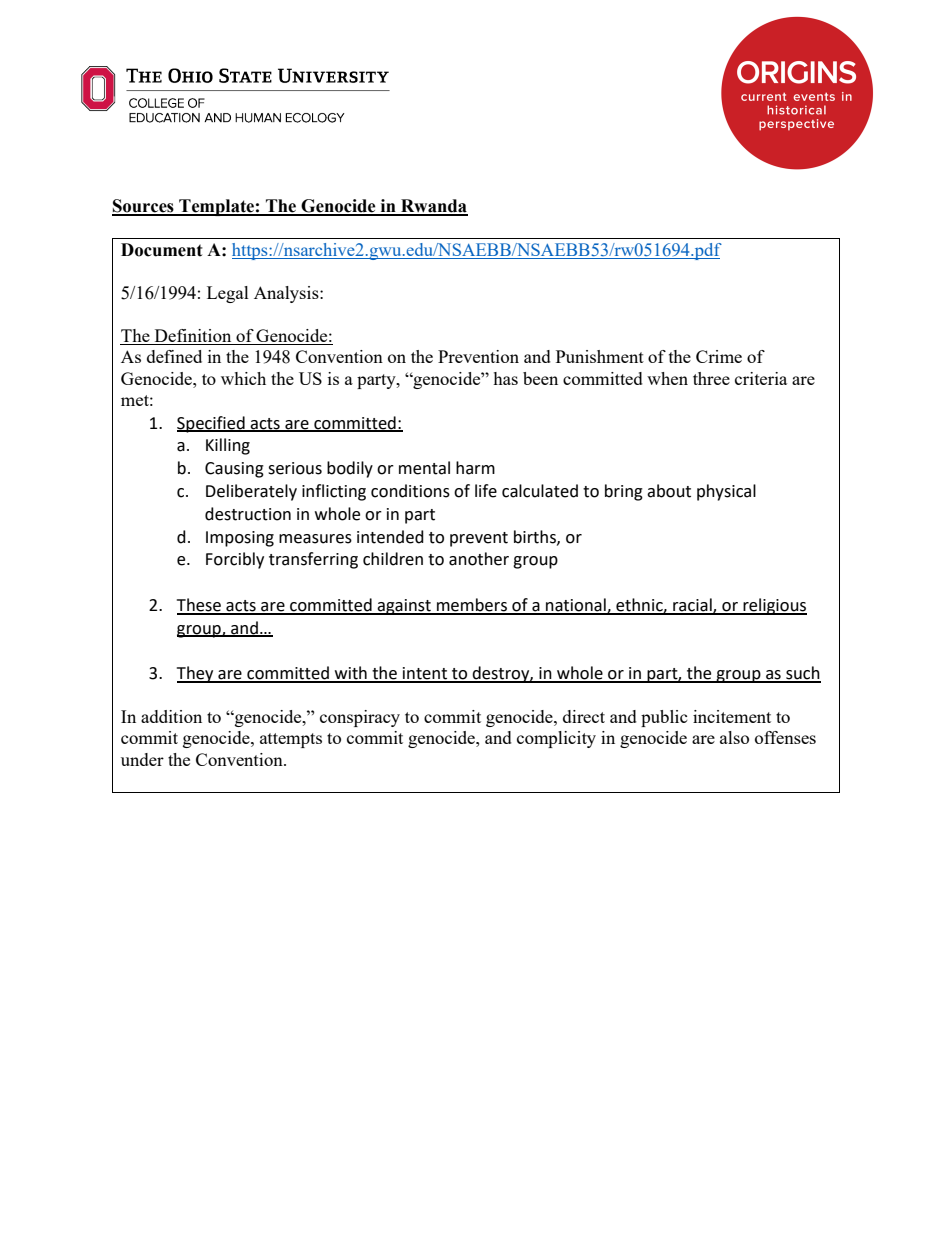  I want to click on racial, so click(692, 606).
